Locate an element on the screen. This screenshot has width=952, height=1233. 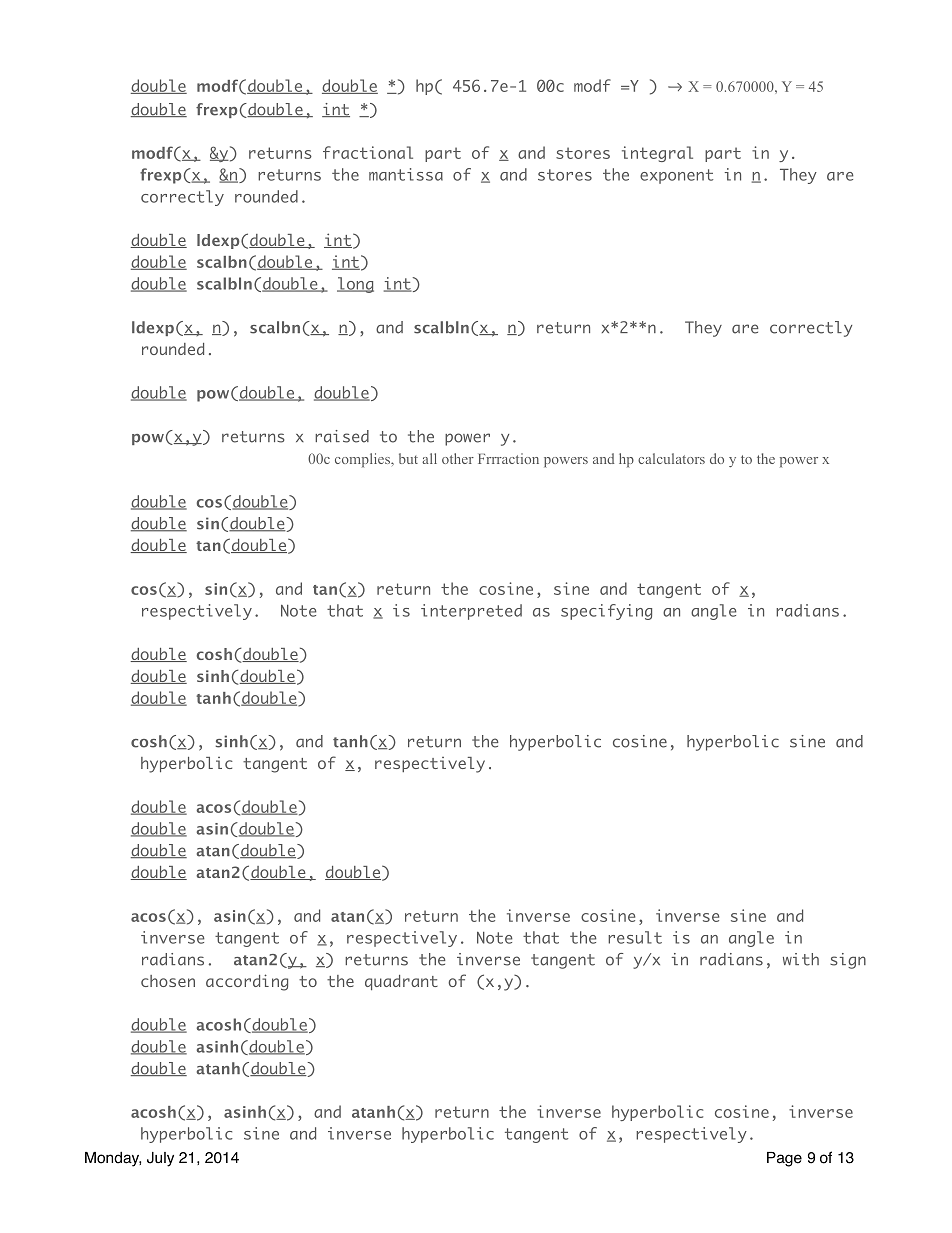
raised is located at coordinates (342, 436).
